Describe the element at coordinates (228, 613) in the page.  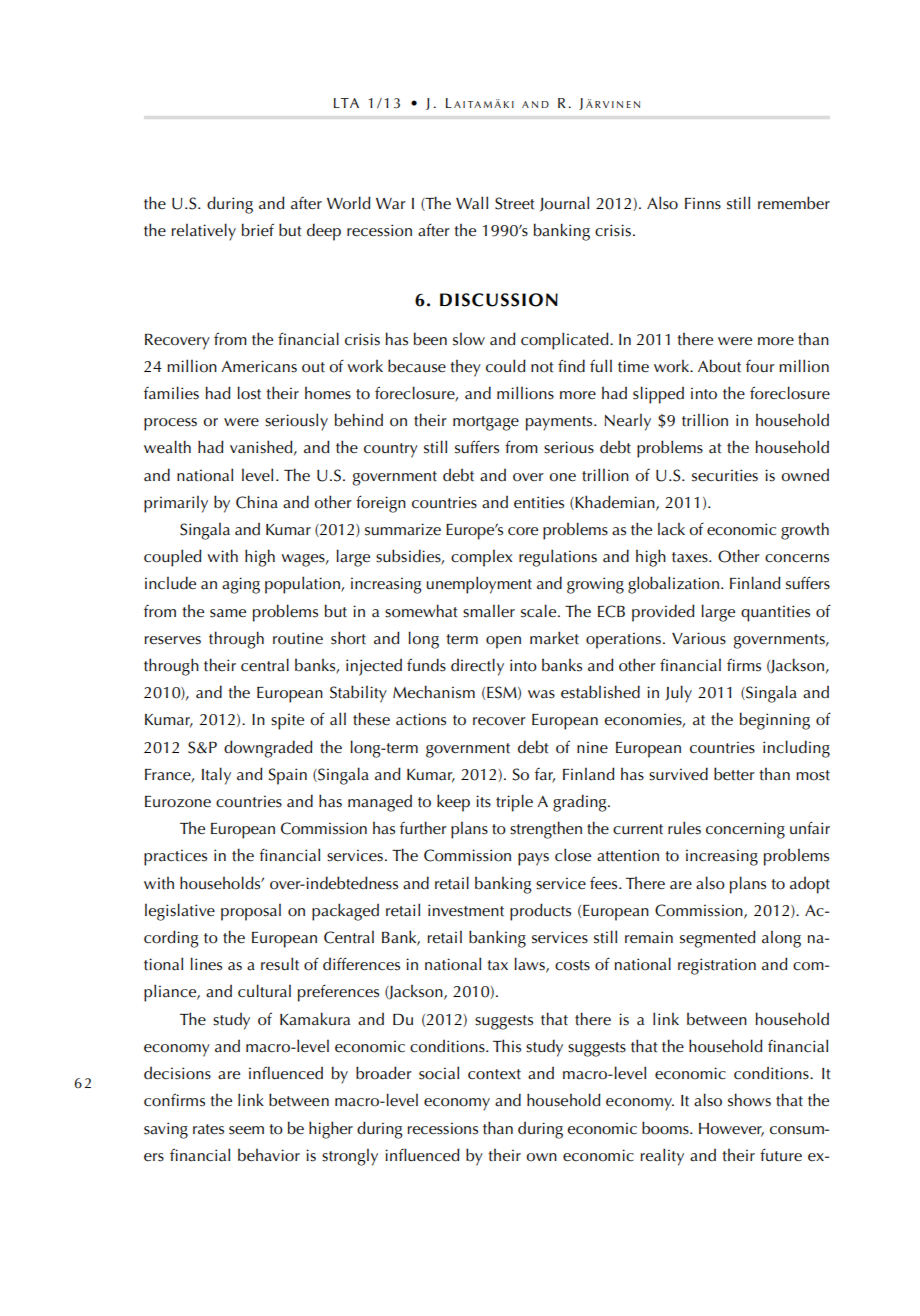
I see `same` at that location.
